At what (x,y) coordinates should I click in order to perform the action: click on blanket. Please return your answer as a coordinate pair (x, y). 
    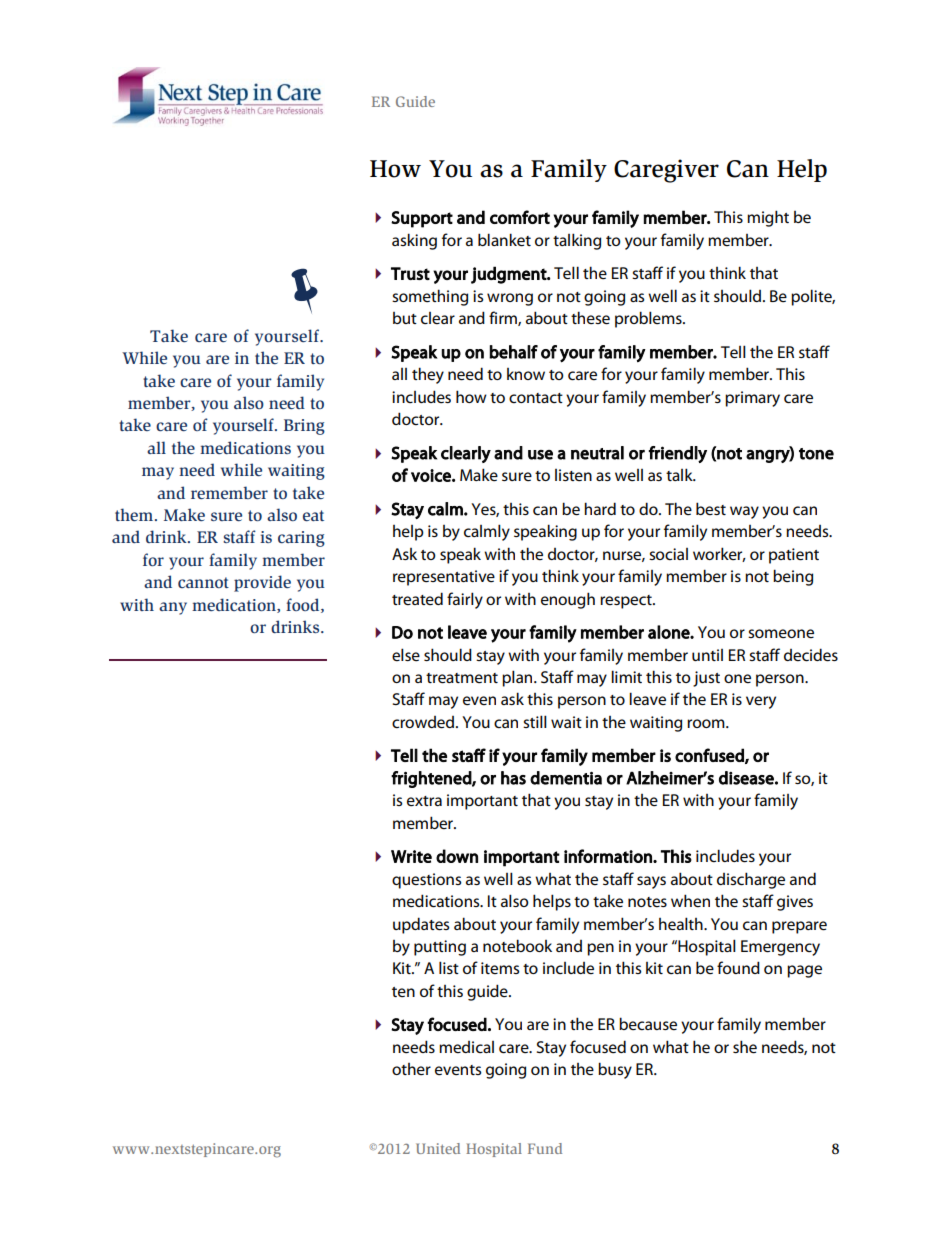
    Looking at the image, I should click on (504, 240).
